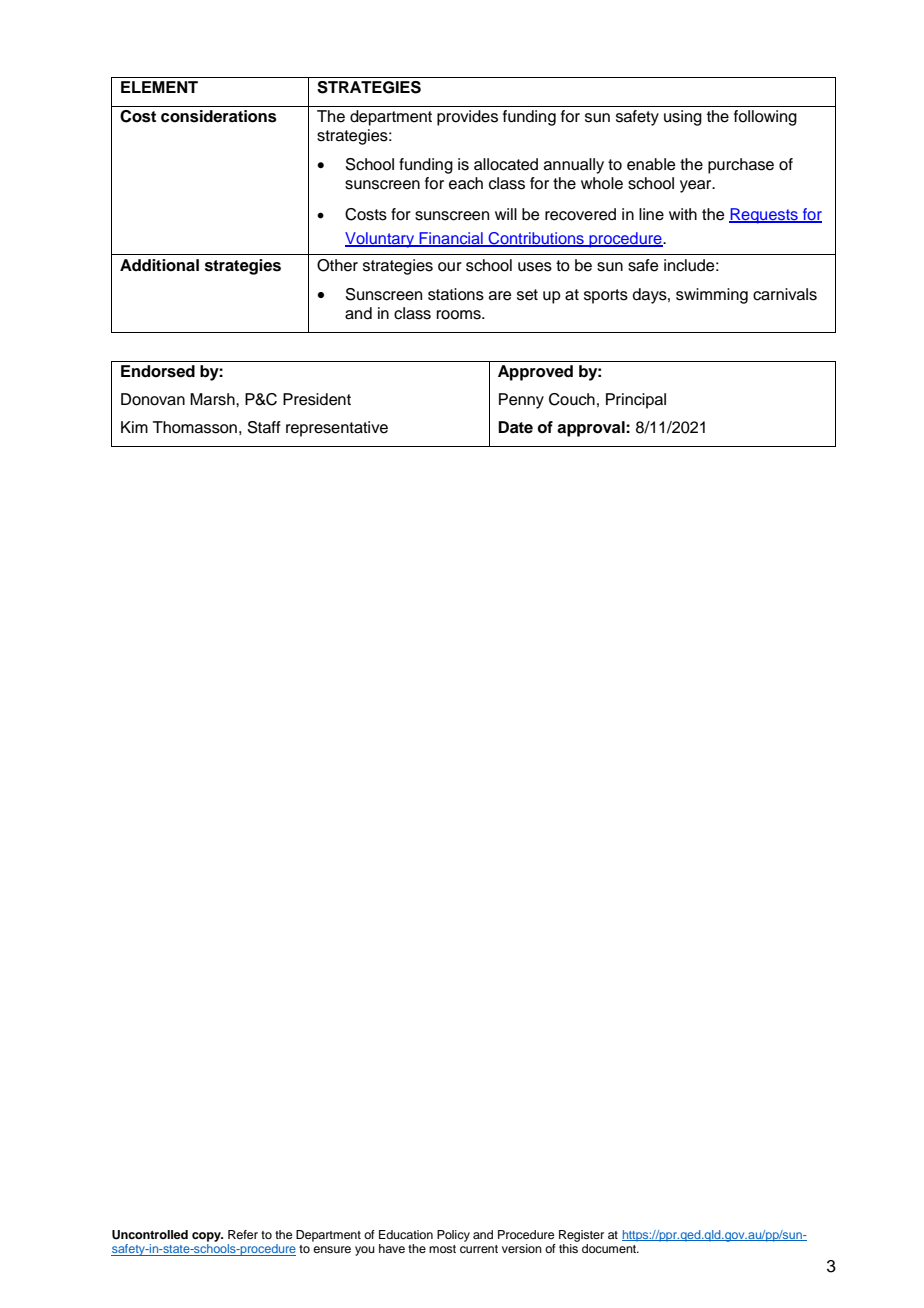 This screenshot has width=924, height=1308. I want to click on Refer, so click(243, 1234).
